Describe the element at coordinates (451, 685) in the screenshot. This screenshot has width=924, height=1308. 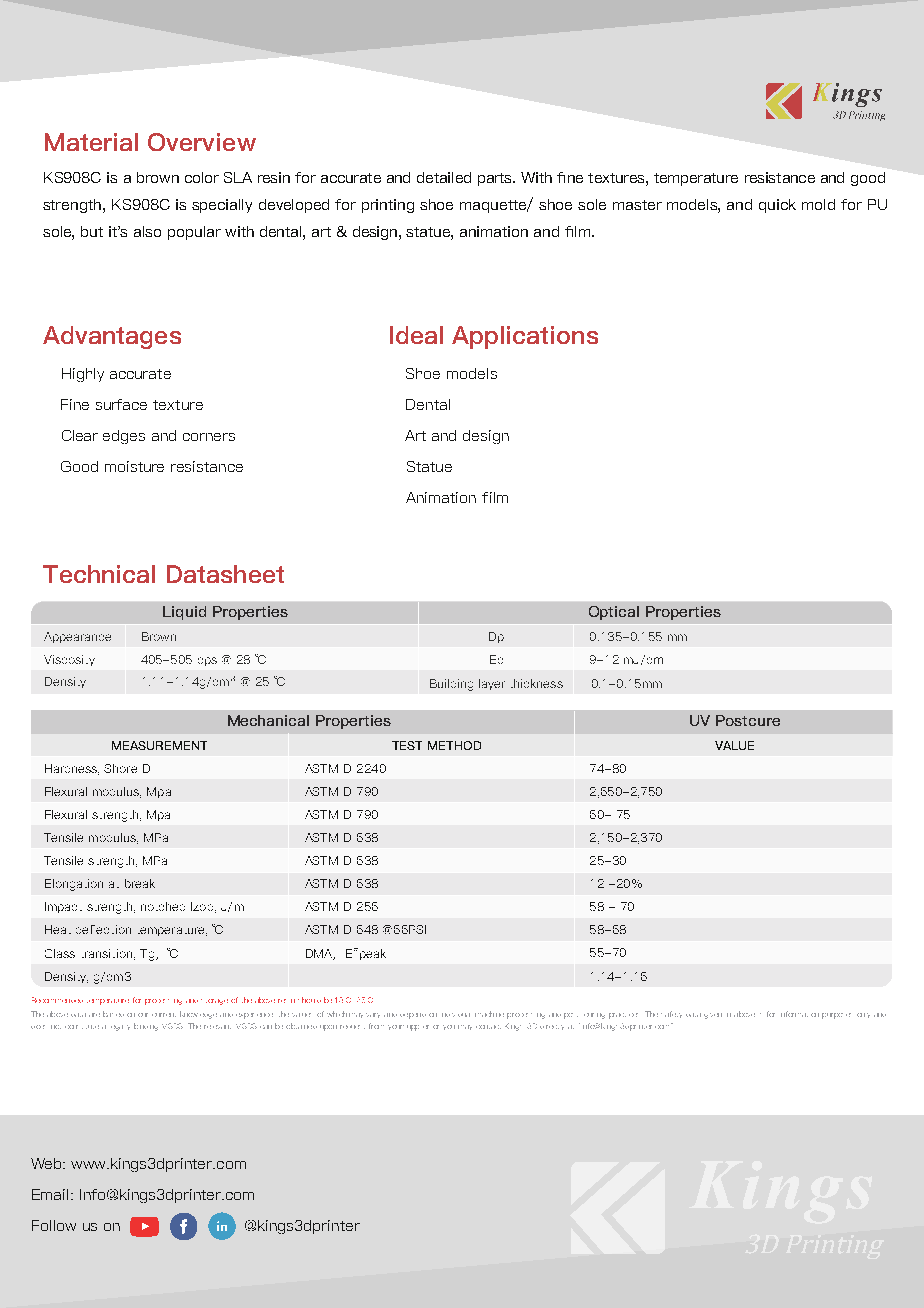
I see `Building` at that location.
